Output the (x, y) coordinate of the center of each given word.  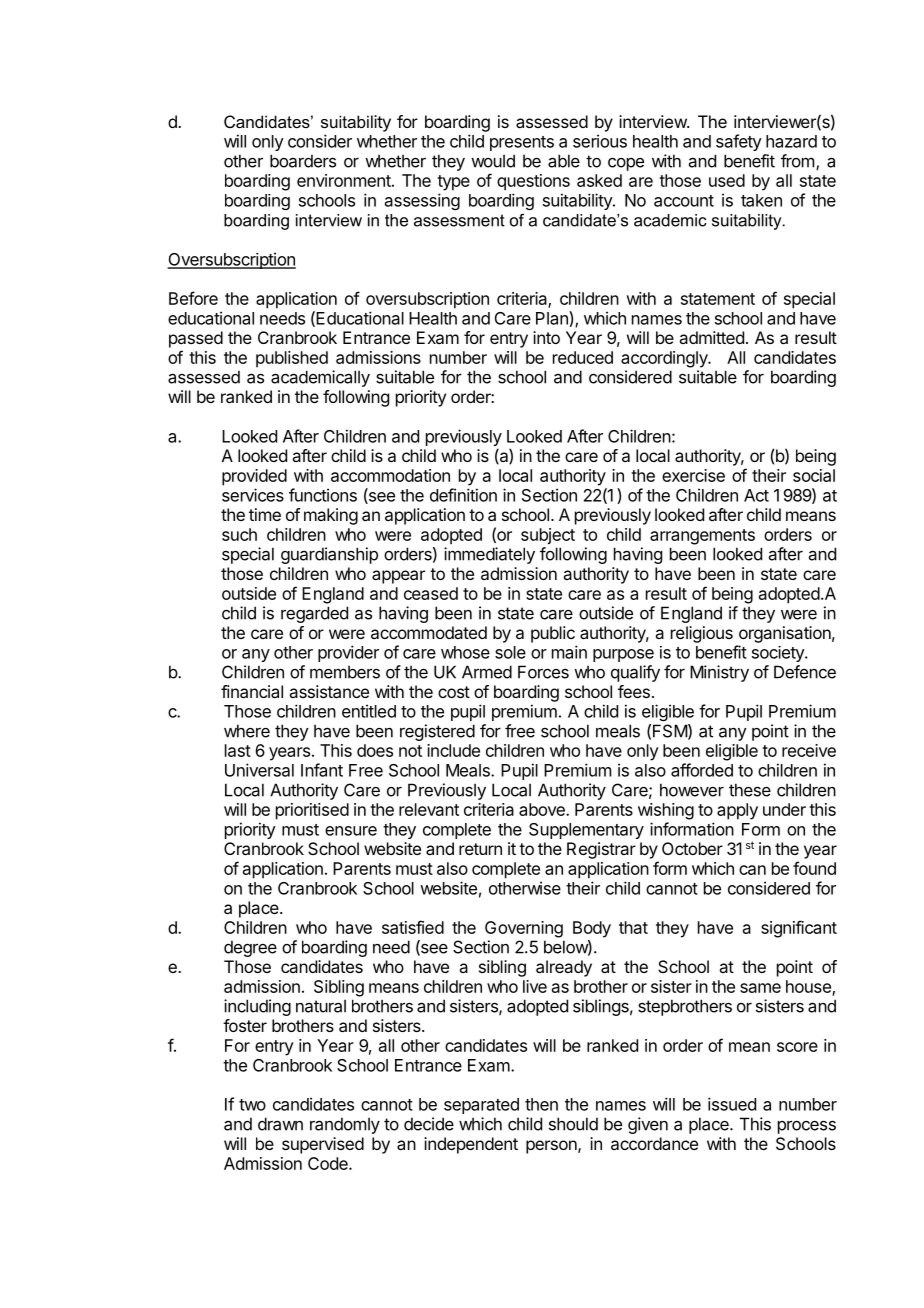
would (493, 161)
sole (510, 652)
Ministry (719, 673)
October (692, 848)
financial (252, 691)
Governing (524, 929)
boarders (303, 161)
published (292, 359)
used (727, 180)
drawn (280, 1124)
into (546, 337)
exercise (693, 475)
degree (250, 948)
